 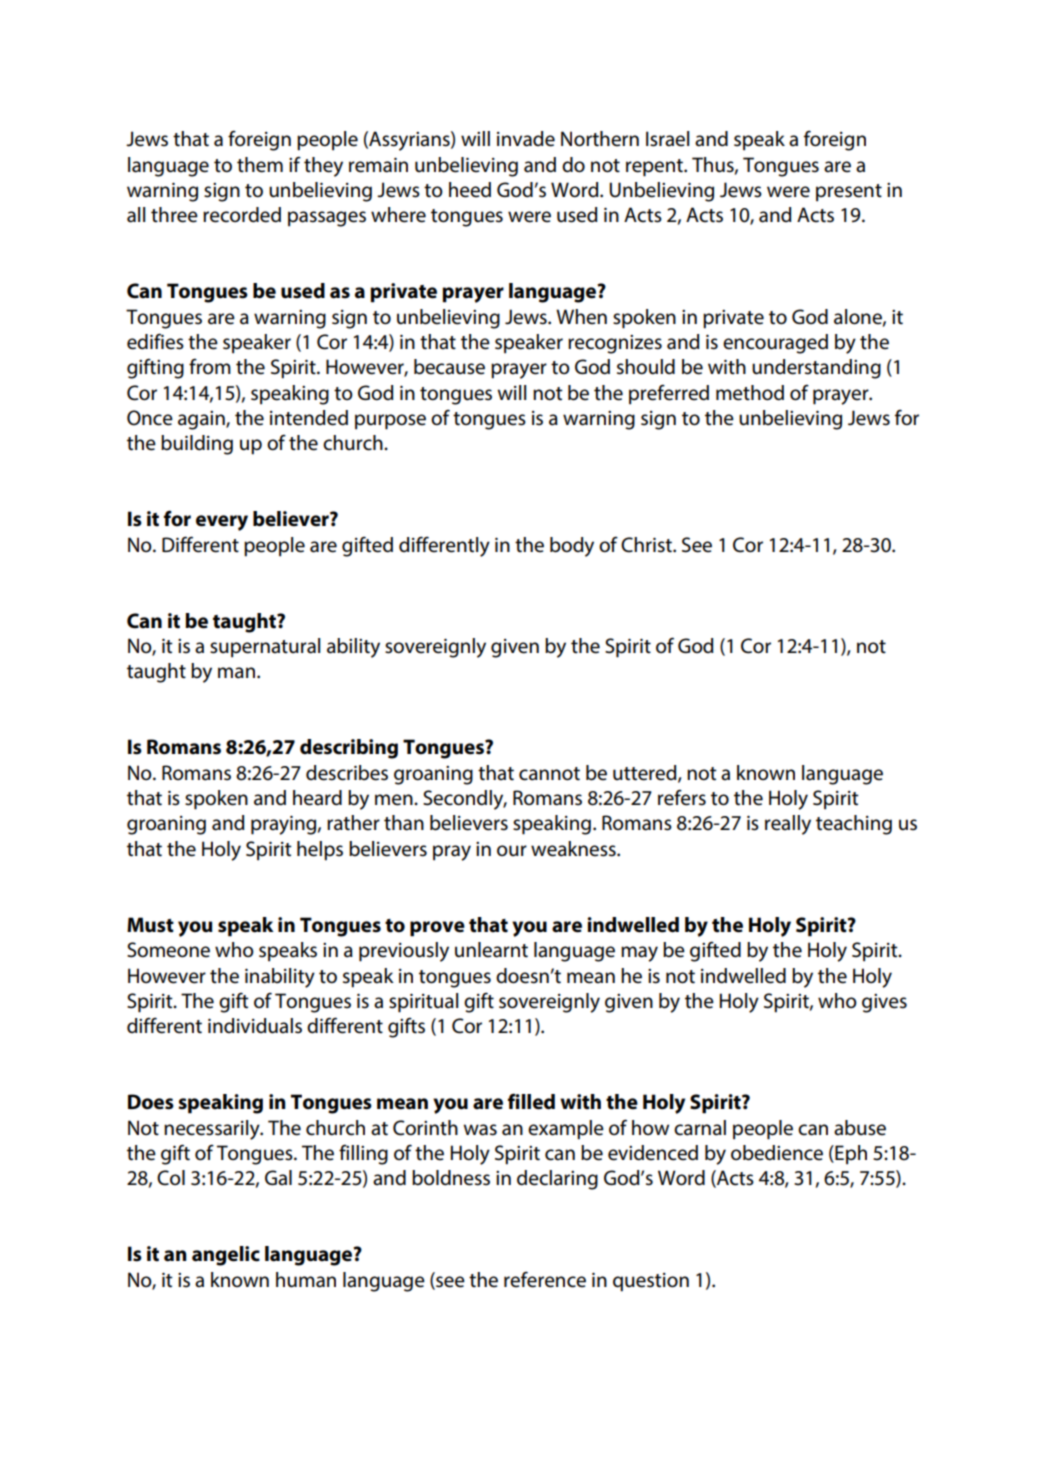 What do you see at coordinates (788, 825) in the image?
I see `really` at bounding box center [788, 825].
